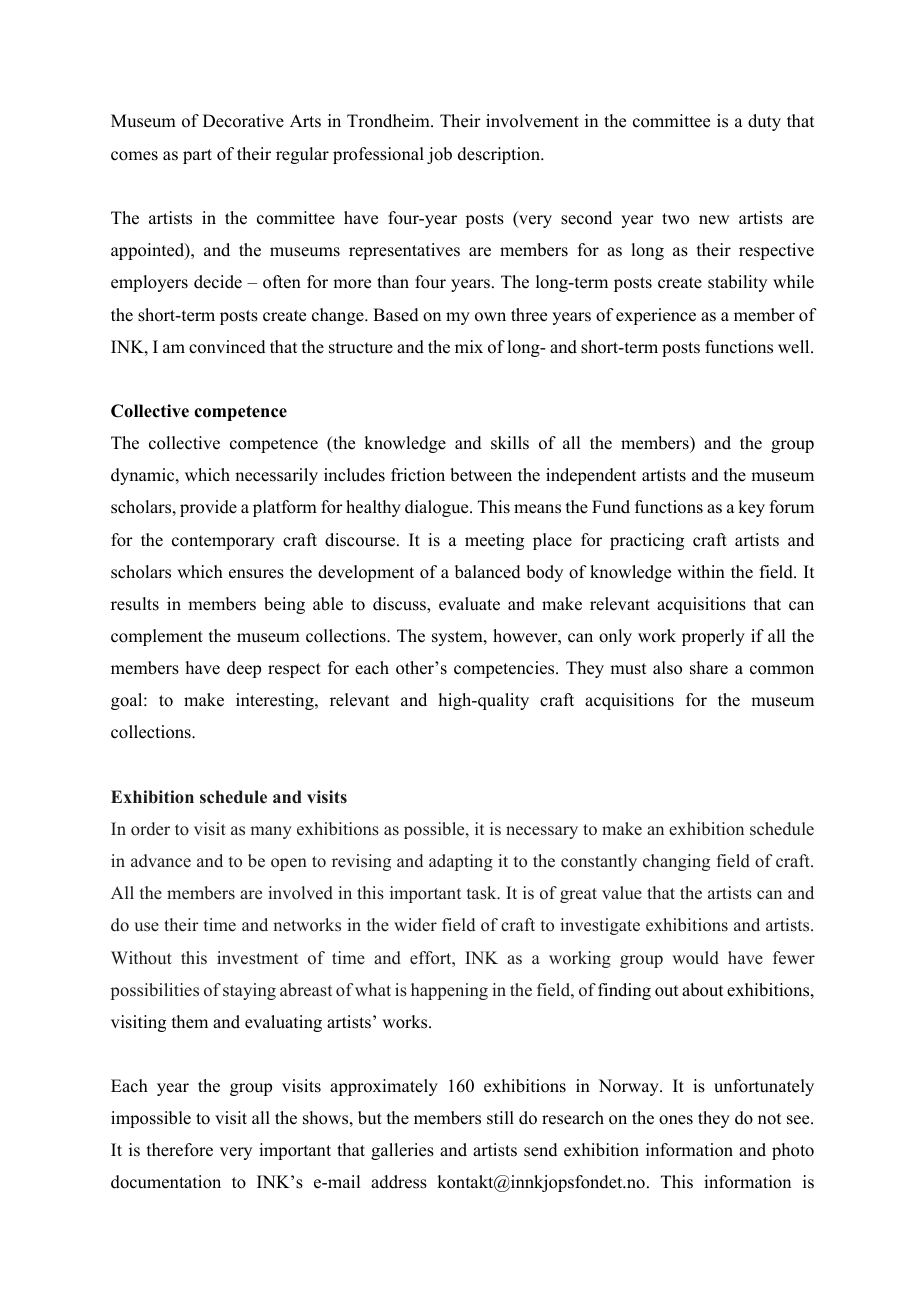  What do you see at coordinates (458, 638) in the screenshot?
I see `system` at bounding box center [458, 638].
